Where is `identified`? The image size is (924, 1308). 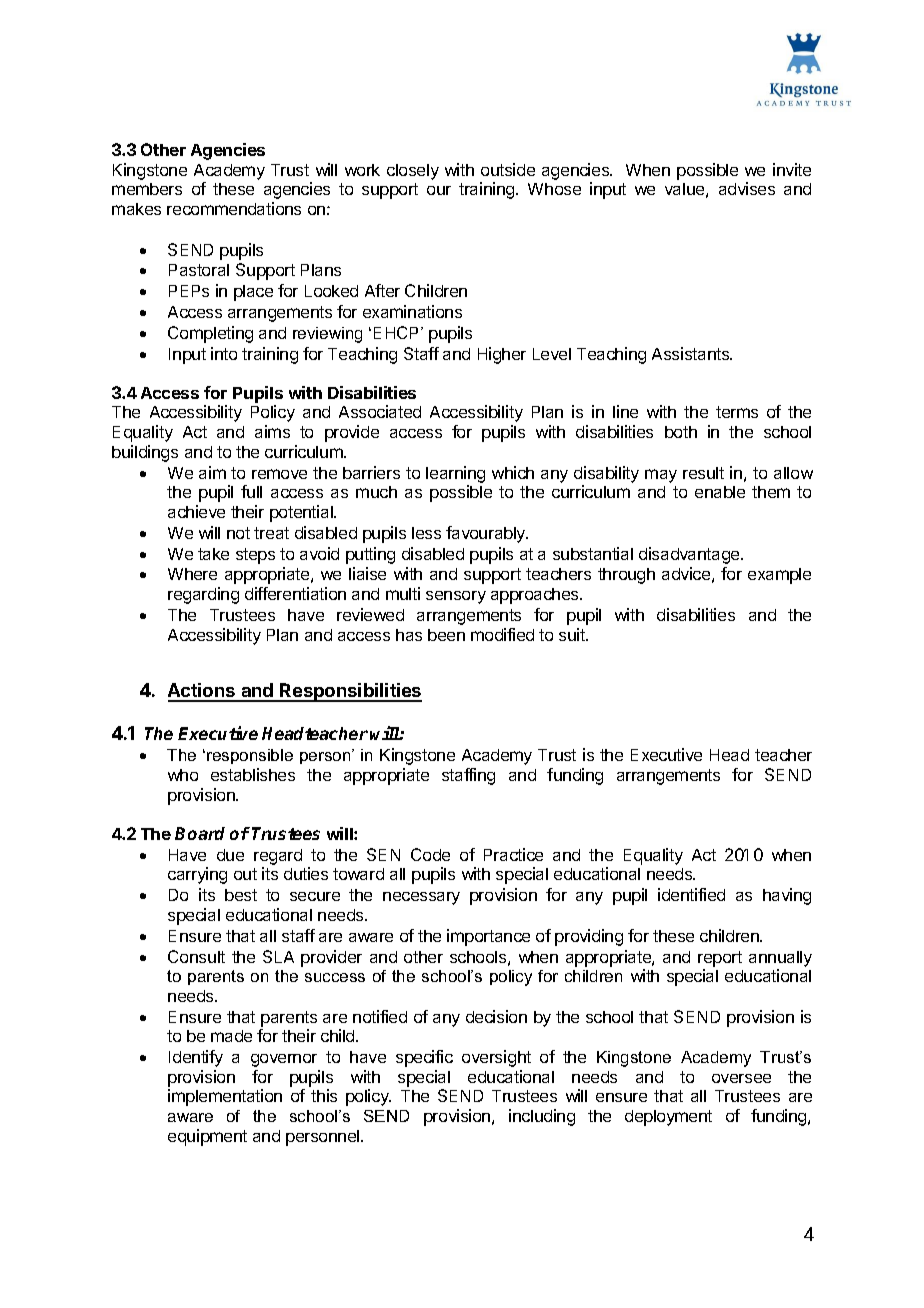
identified is located at coordinates (691, 894).
